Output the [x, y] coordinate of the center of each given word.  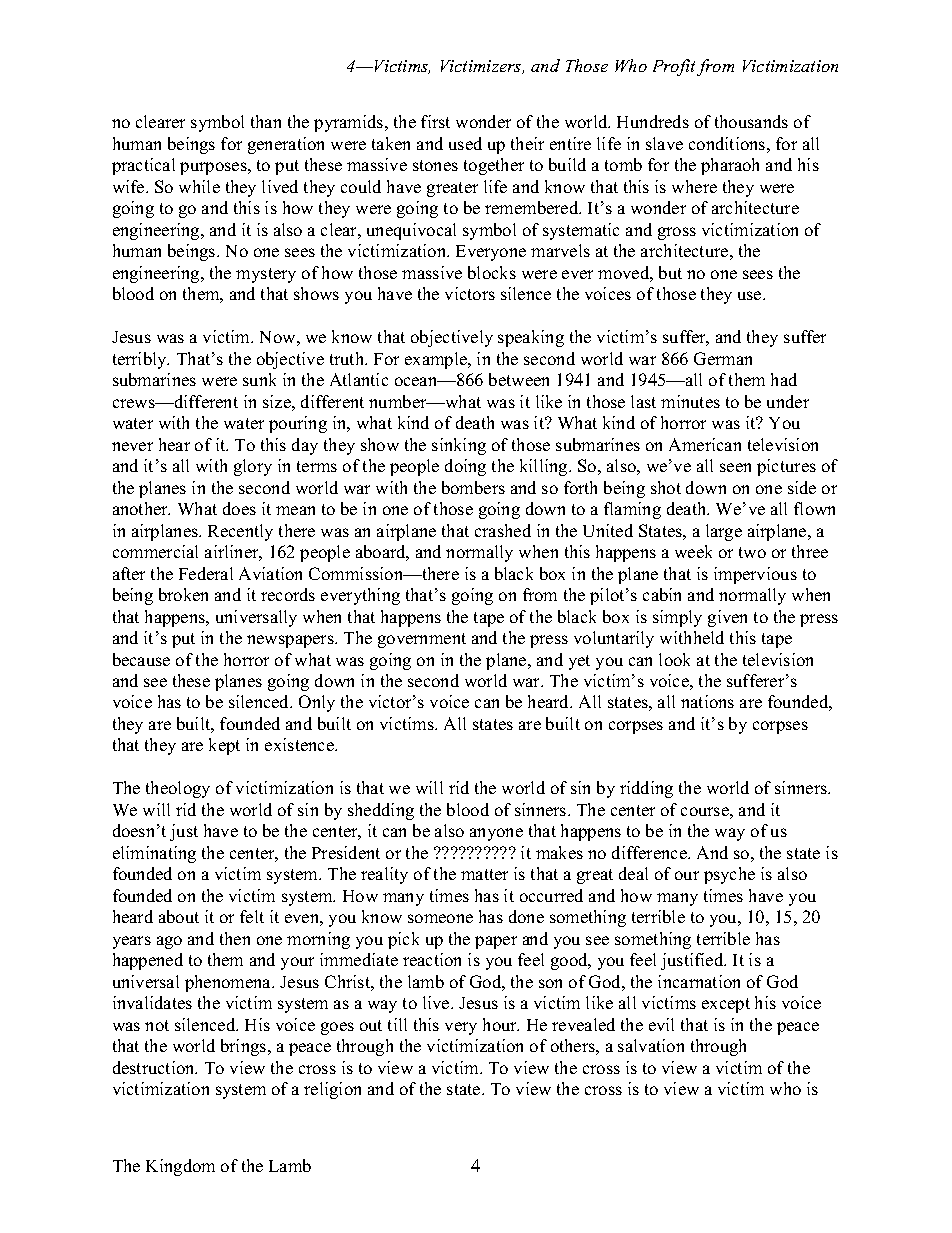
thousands [751, 121]
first [435, 121]
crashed [503, 530]
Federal [206, 573]
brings [245, 1047]
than [266, 121]
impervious [755, 575]
